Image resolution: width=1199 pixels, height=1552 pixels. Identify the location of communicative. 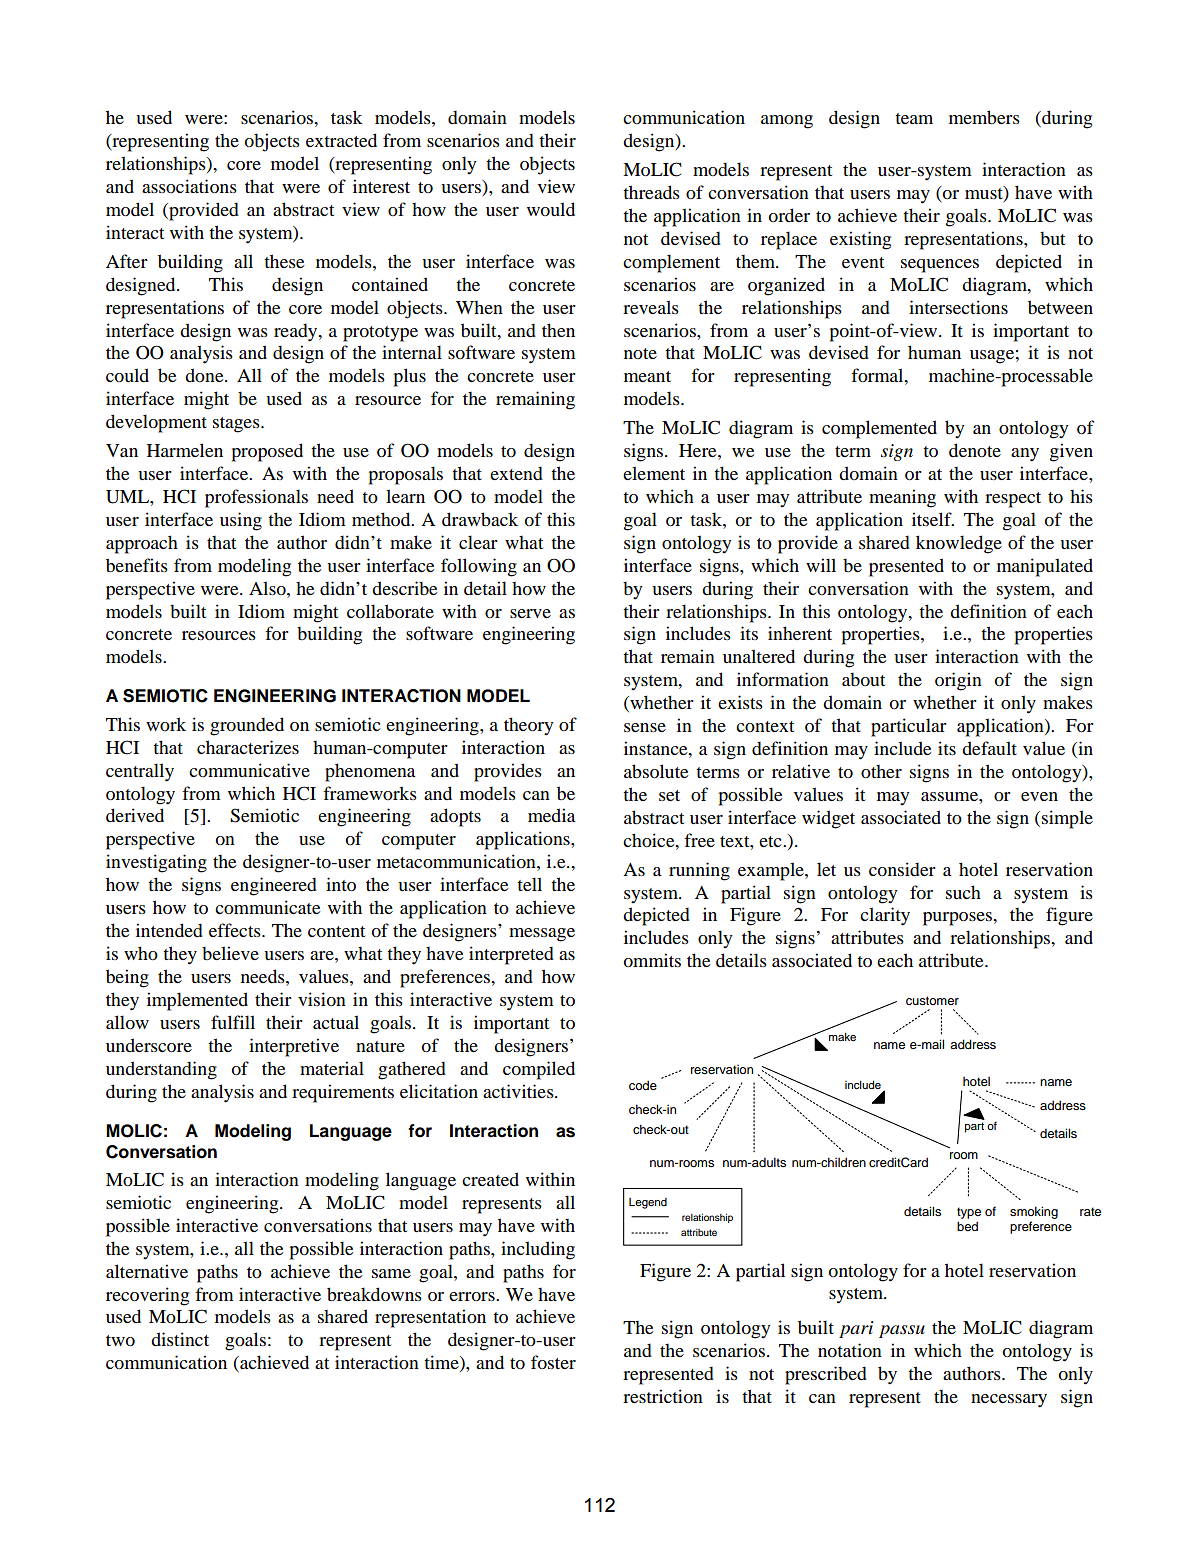
(249, 770).
